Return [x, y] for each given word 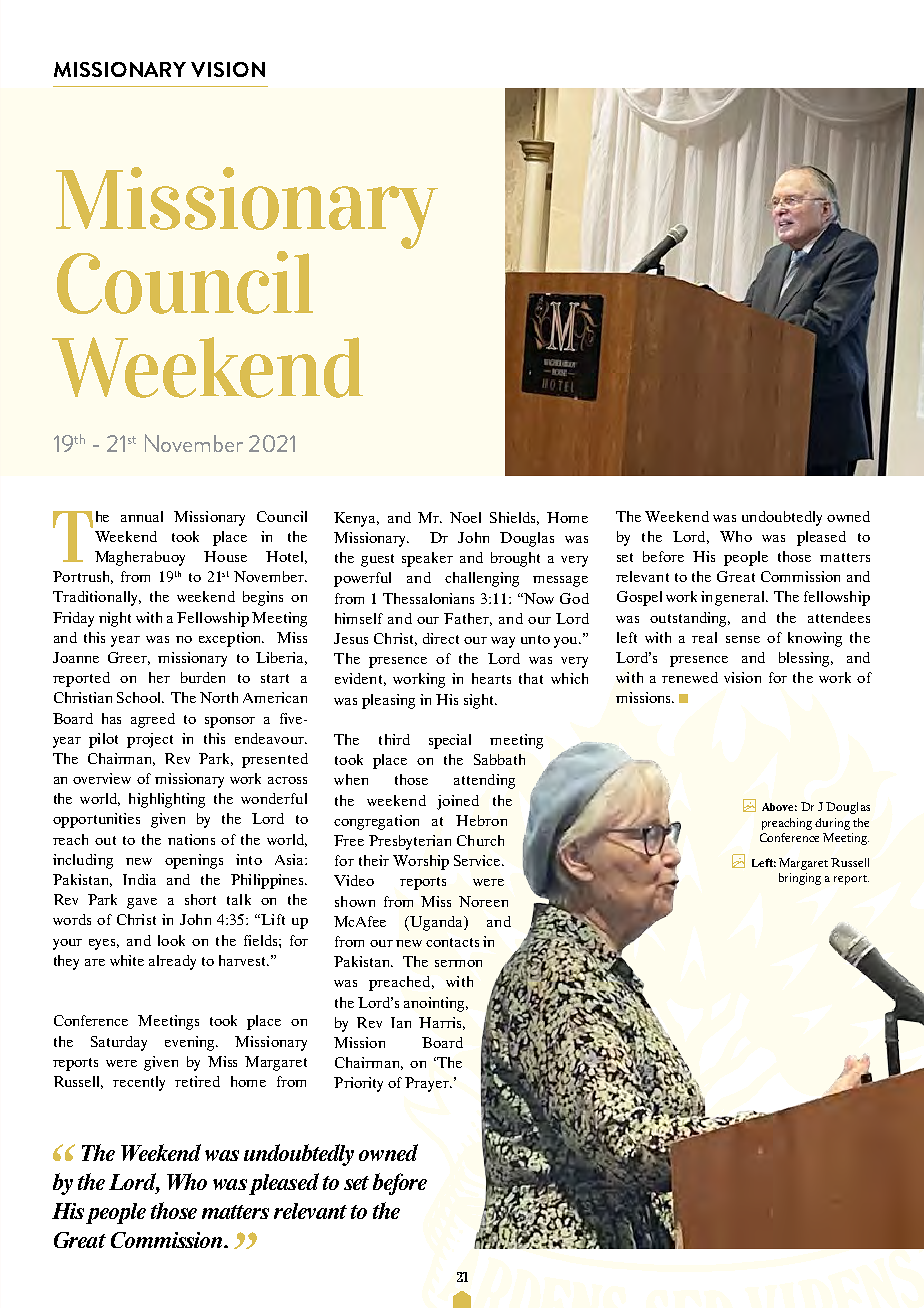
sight [480, 701]
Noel [465, 517]
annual [142, 516]
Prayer [428, 1084]
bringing [800, 879]
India [139, 879]
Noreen [483, 901]
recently [139, 1083]
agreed [153, 720]
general [741, 598]
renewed [690, 677]
